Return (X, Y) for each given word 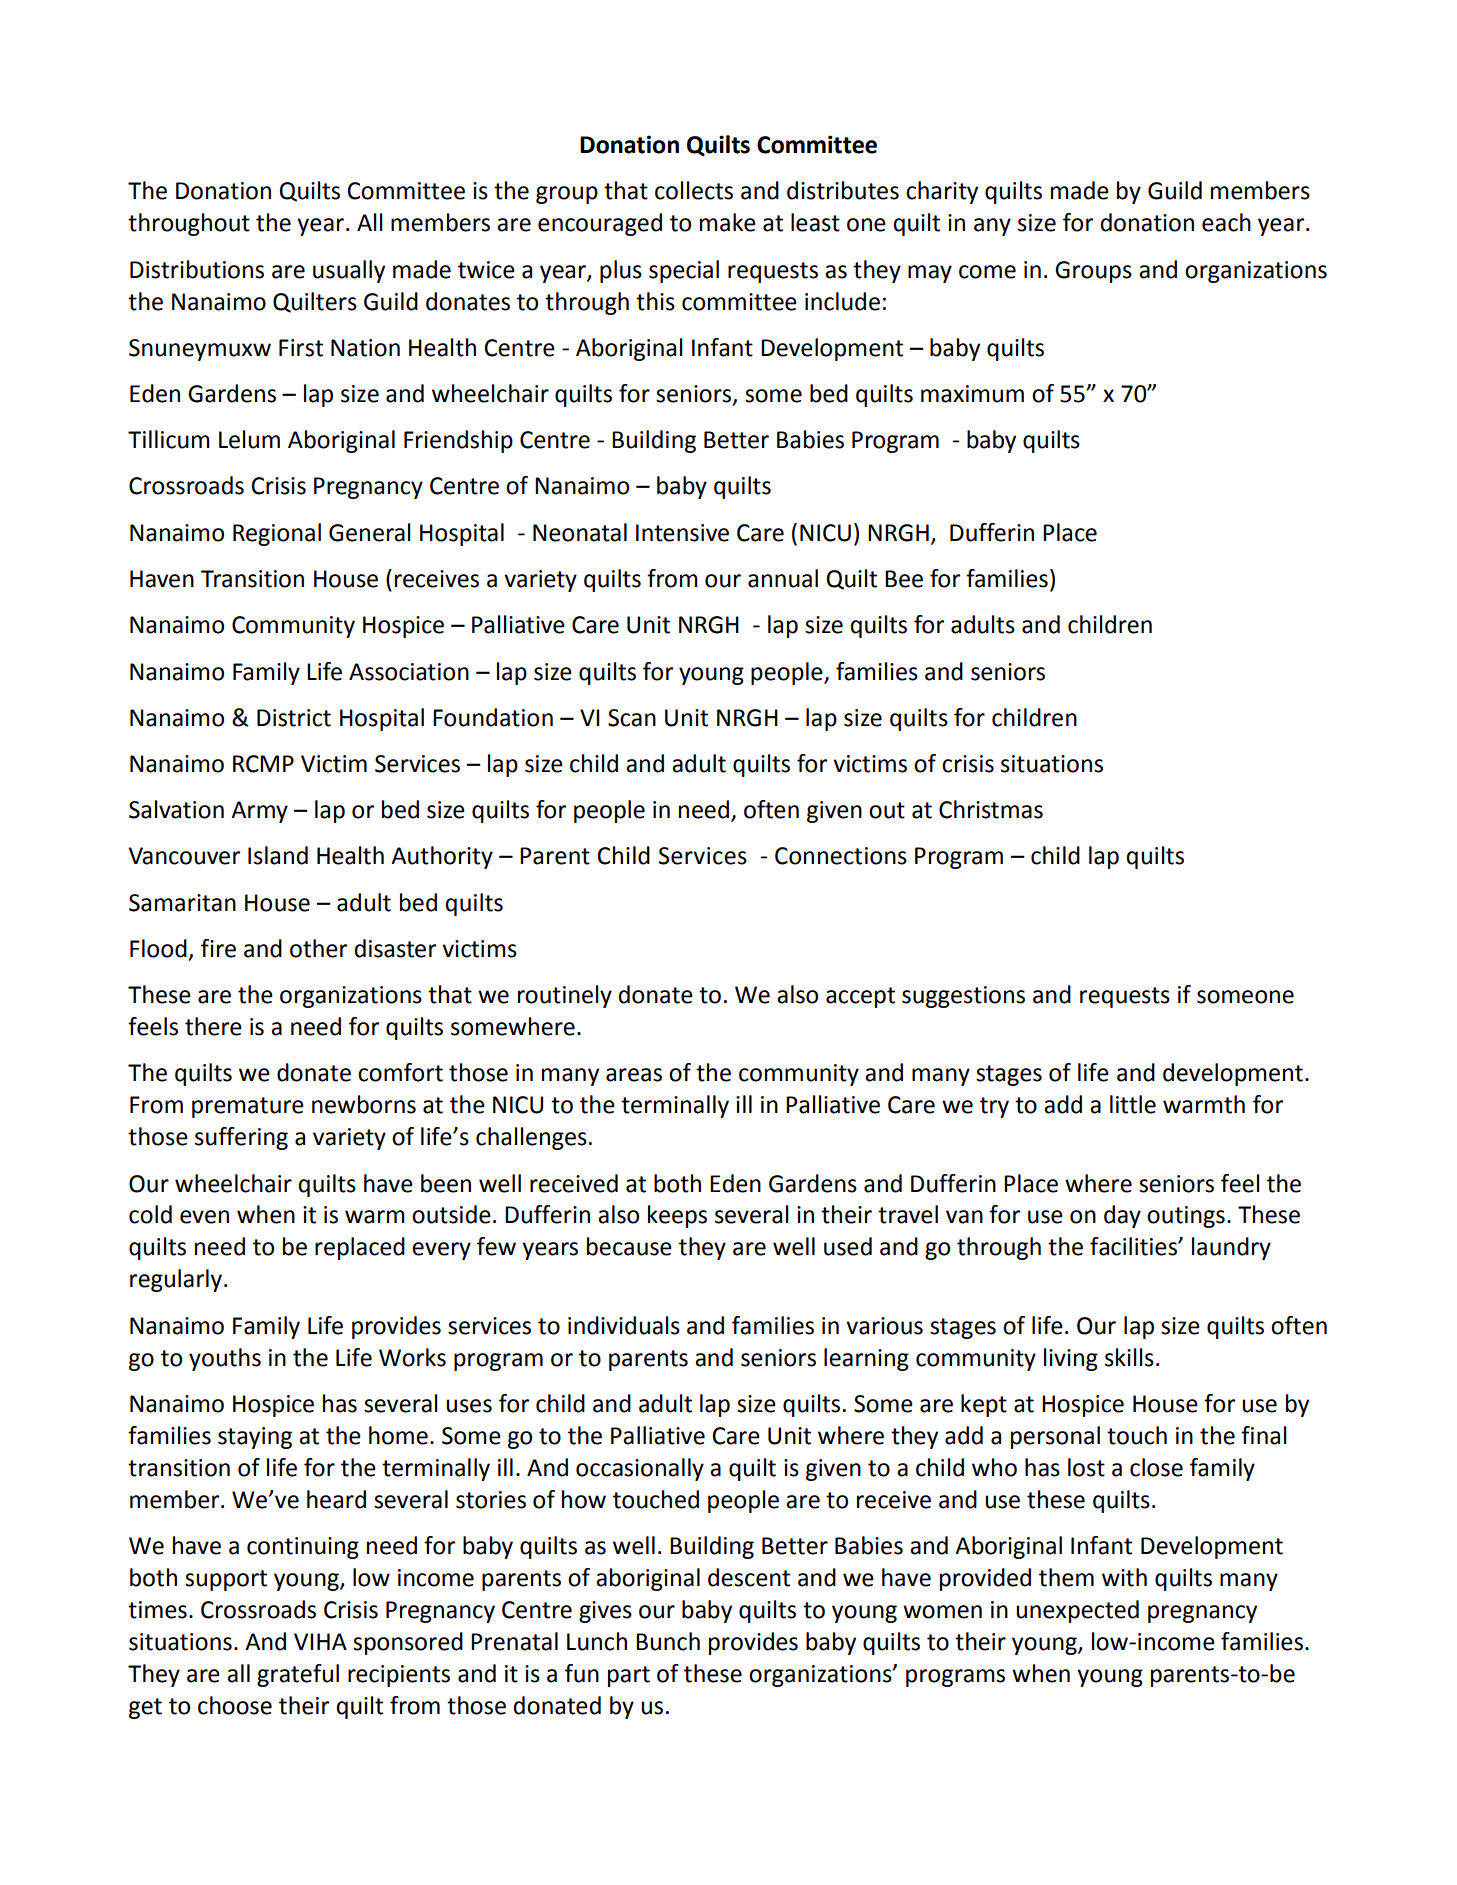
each (1226, 222)
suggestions (963, 997)
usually (349, 271)
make (728, 222)
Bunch (668, 1641)
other (318, 948)
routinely (565, 996)
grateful (298, 1675)
